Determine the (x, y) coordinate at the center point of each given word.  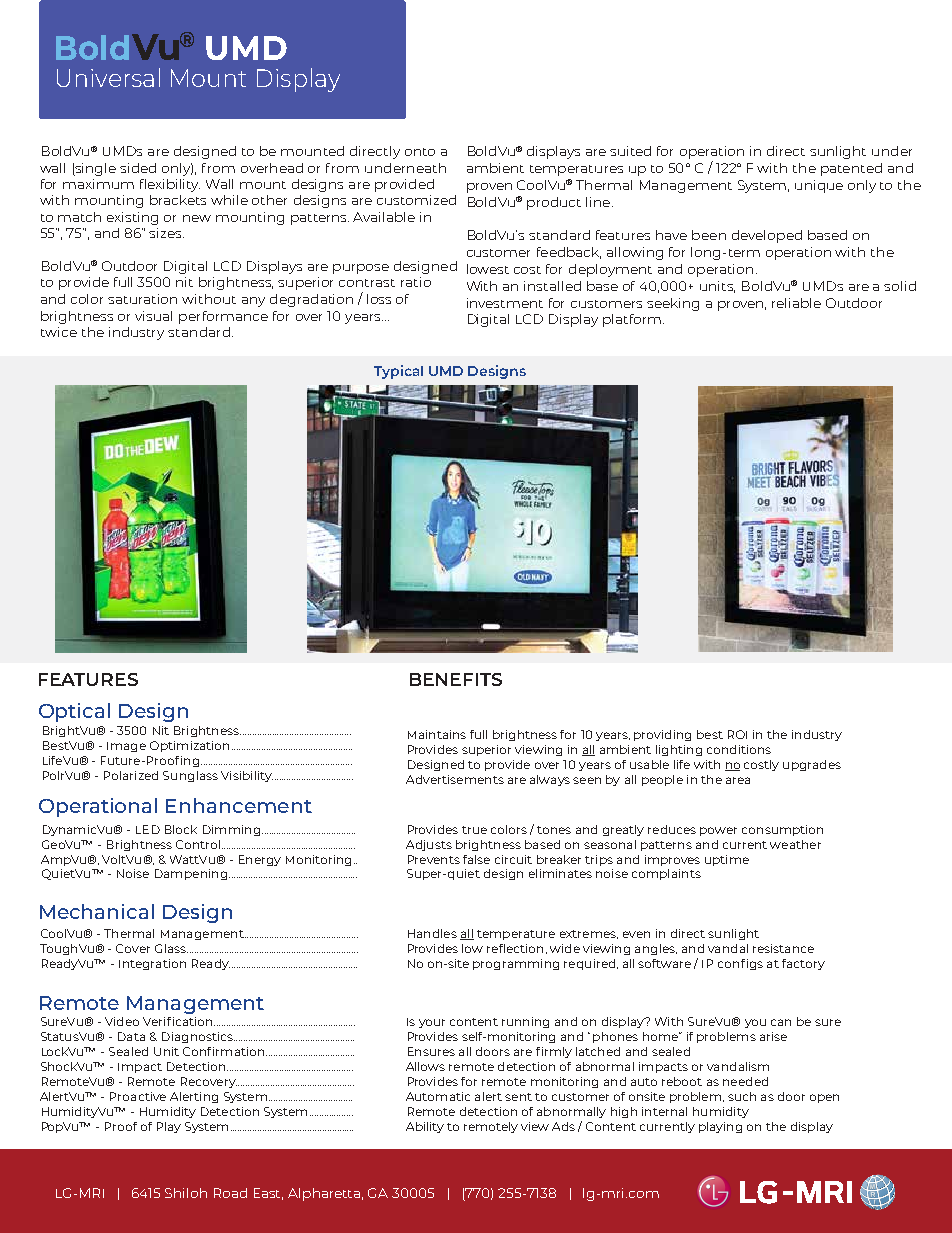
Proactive (138, 1096)
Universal (108, 77)
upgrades (812, 765)
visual (153, 316)
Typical (398, 372)
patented (851, 169)
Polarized (131, 775)
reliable (796, 303)
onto (420, 152)
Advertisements (455, 779)
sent (518, 1097)
